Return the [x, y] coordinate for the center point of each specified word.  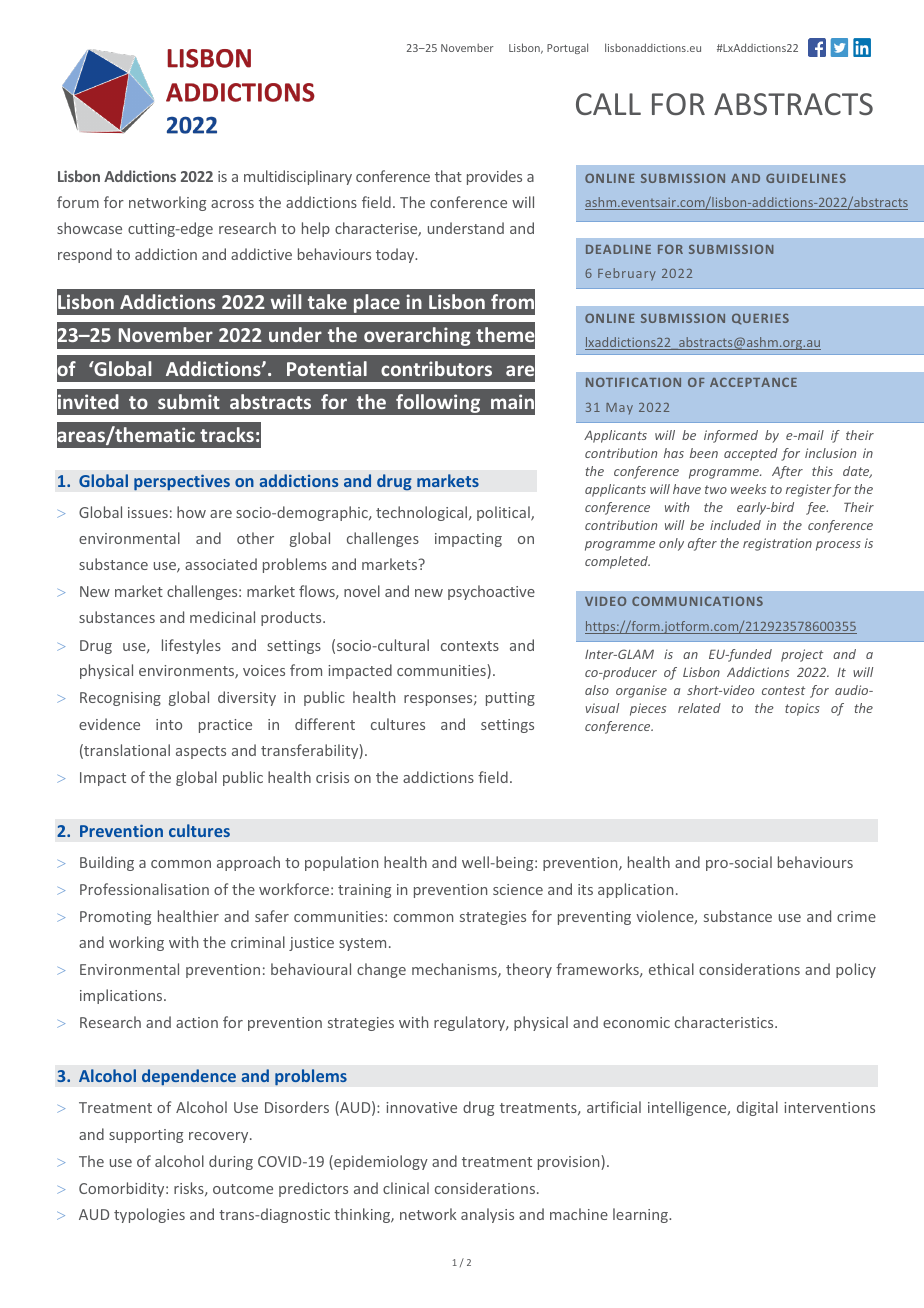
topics [802, 709]
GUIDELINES [806, 178]
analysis [487, 1215]
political [504, 513]
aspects [201, 752]
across [232, 204]
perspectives [182, 482]
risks [190, 1189]
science [518, 889]
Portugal [567, 48]
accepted [751, 454]
